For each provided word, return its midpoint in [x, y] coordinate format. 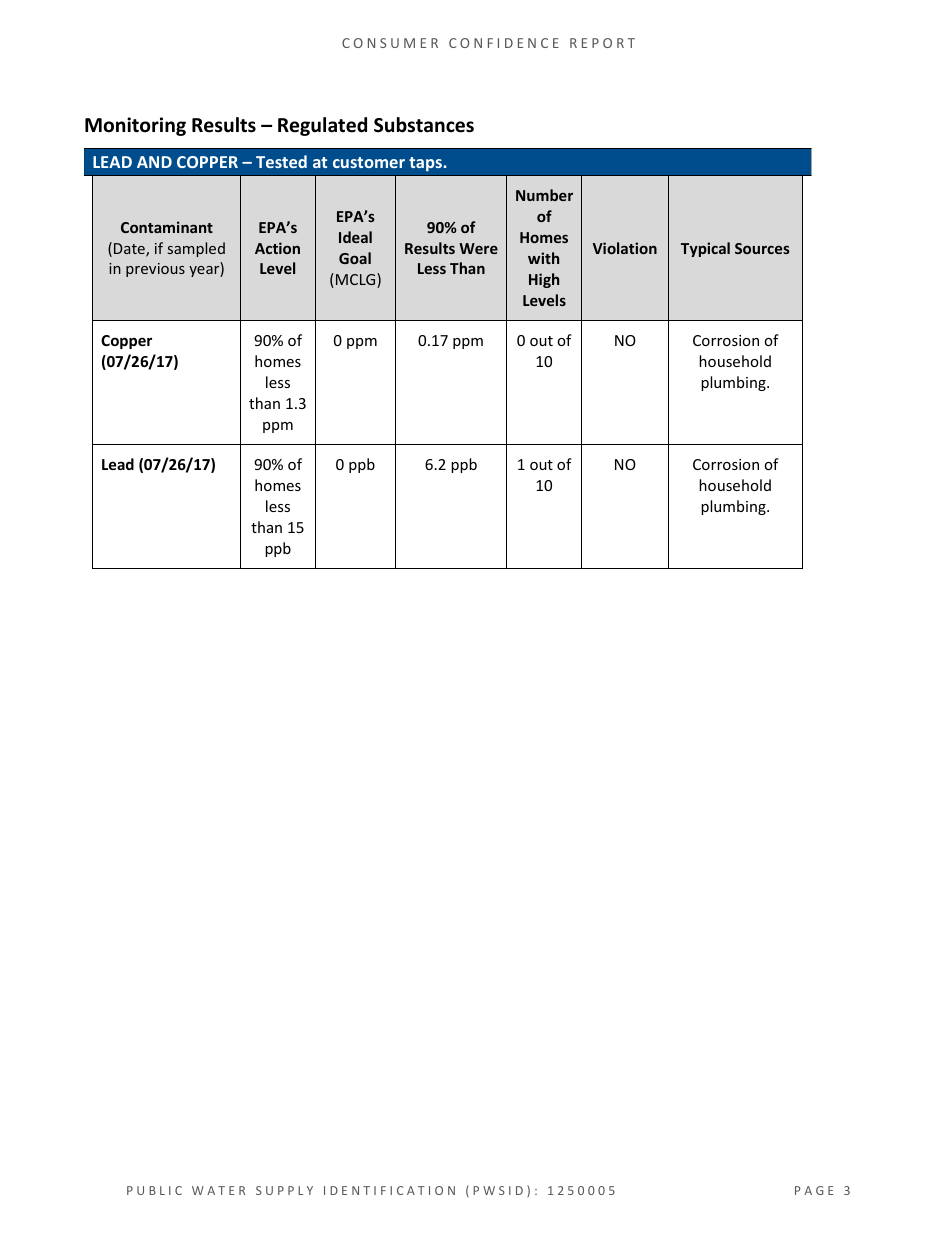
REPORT [602, 43]
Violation [625, 248]
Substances [424, 125]
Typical [705, 249]
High [544, 280]
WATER [218, 1190]
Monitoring [135, 126]
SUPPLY [284, 1190]
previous [155, 270]
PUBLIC [154, 1190]
